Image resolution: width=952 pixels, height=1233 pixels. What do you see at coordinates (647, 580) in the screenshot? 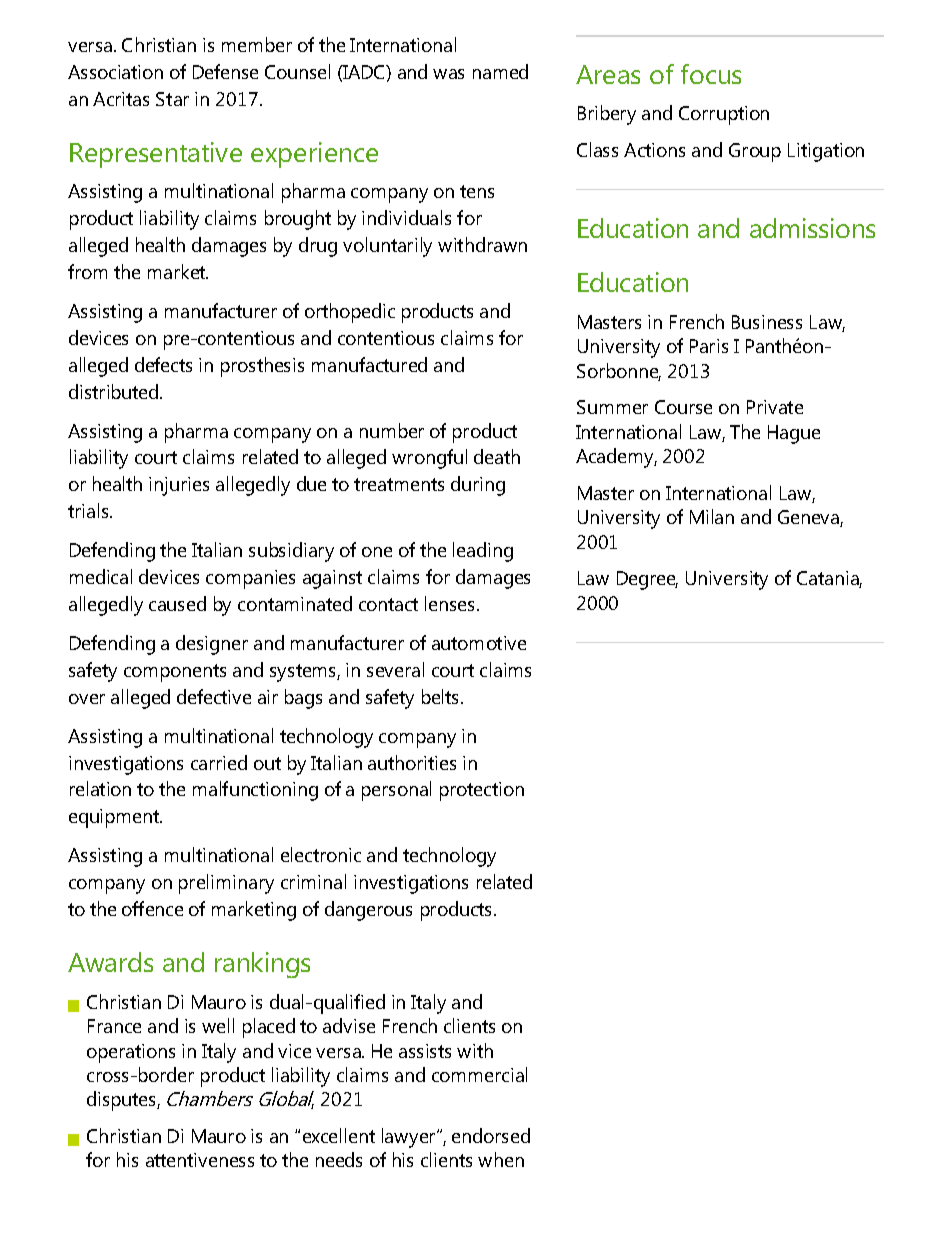
I see `Degree` at bounding box center [647, 580].
